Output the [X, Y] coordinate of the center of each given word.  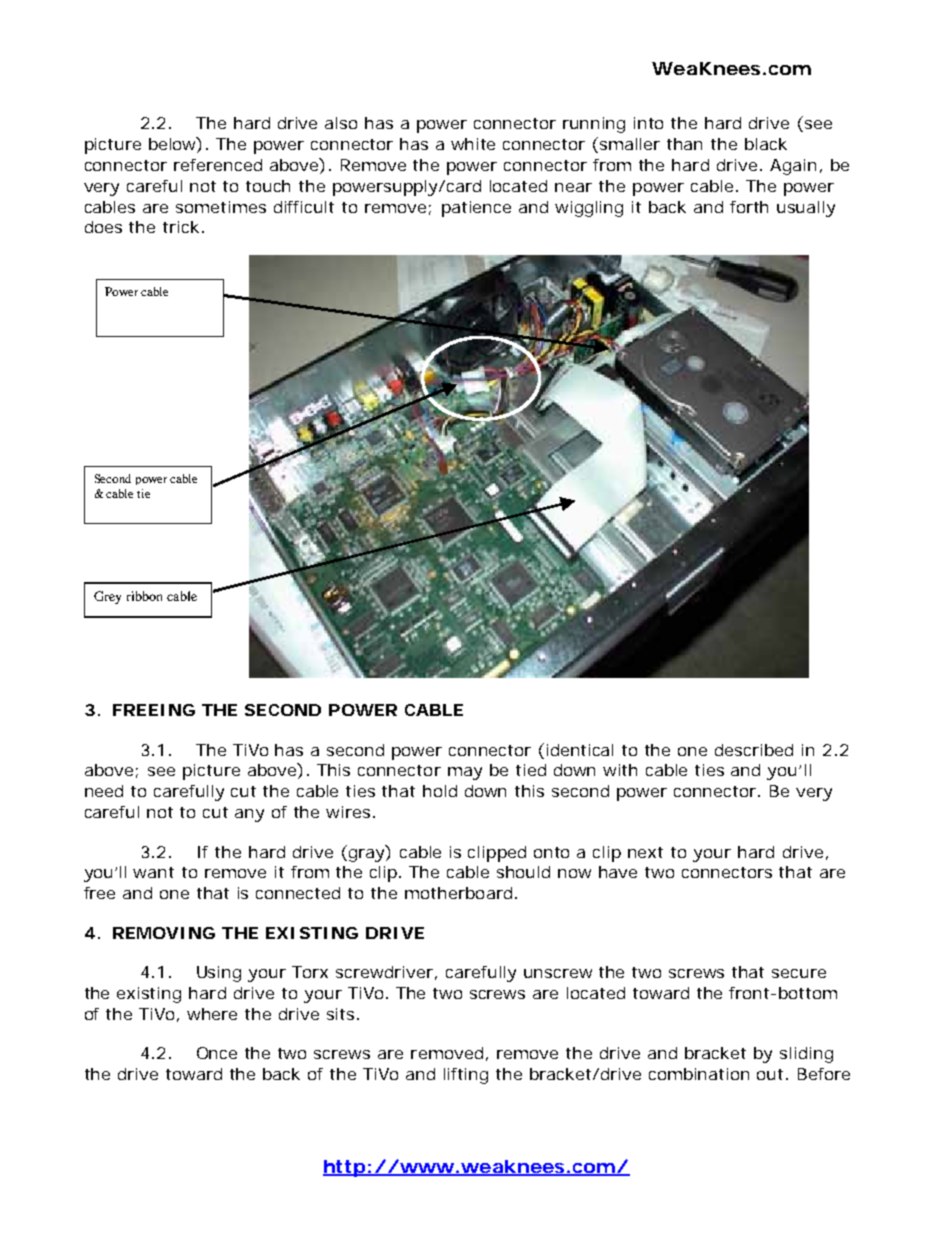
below [175, 145]
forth [749, 207]
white [473, 144]
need [104, 791]
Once [217, 1053]
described [754, 750]
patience [476, 209]
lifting [466, 1076]
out [772, 1074]
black [766, 144]
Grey [107, 597]
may [465, 773]
